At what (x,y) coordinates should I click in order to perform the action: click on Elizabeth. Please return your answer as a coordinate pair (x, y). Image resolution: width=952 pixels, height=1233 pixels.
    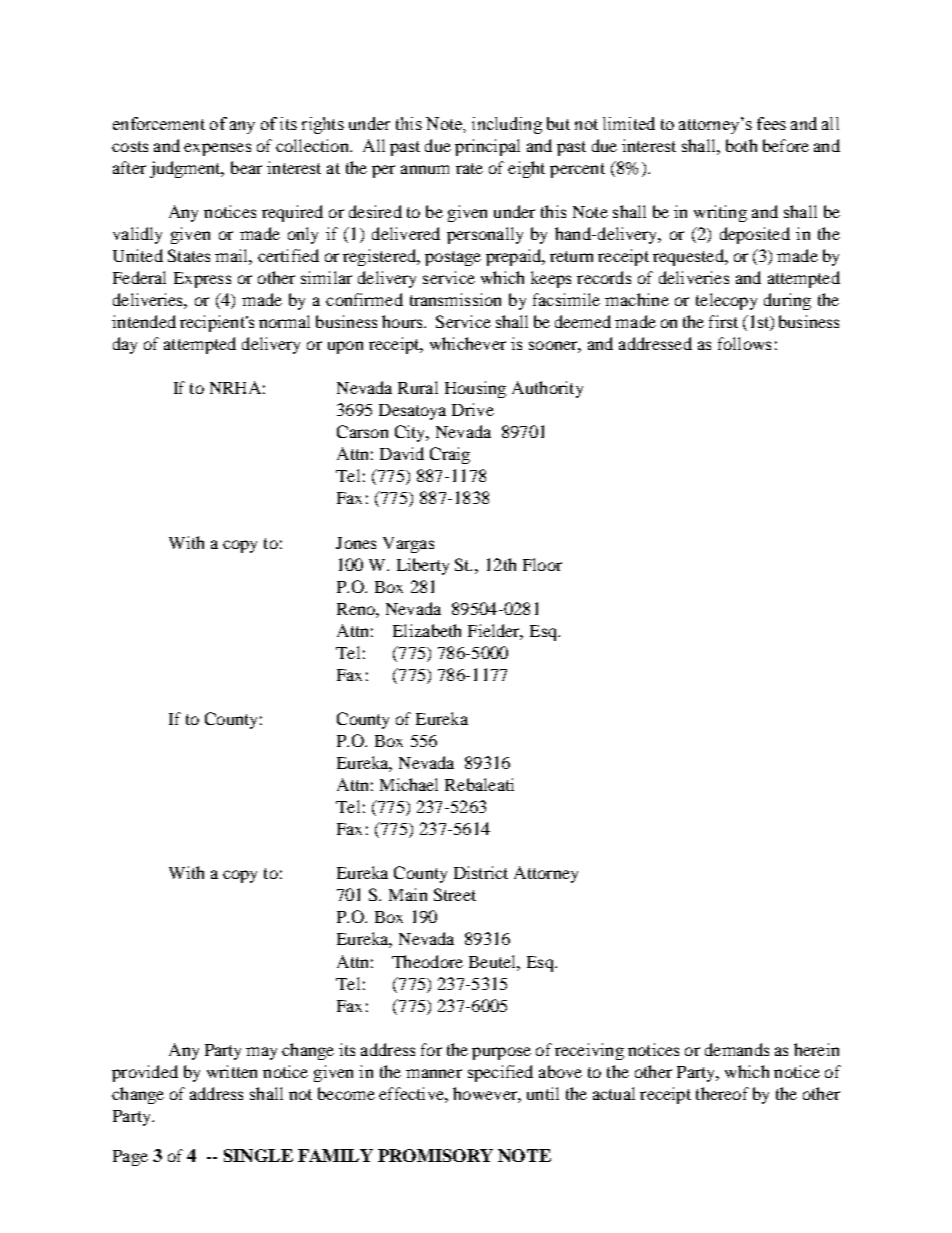
    Looking at the image, I should click on (427, 630).
